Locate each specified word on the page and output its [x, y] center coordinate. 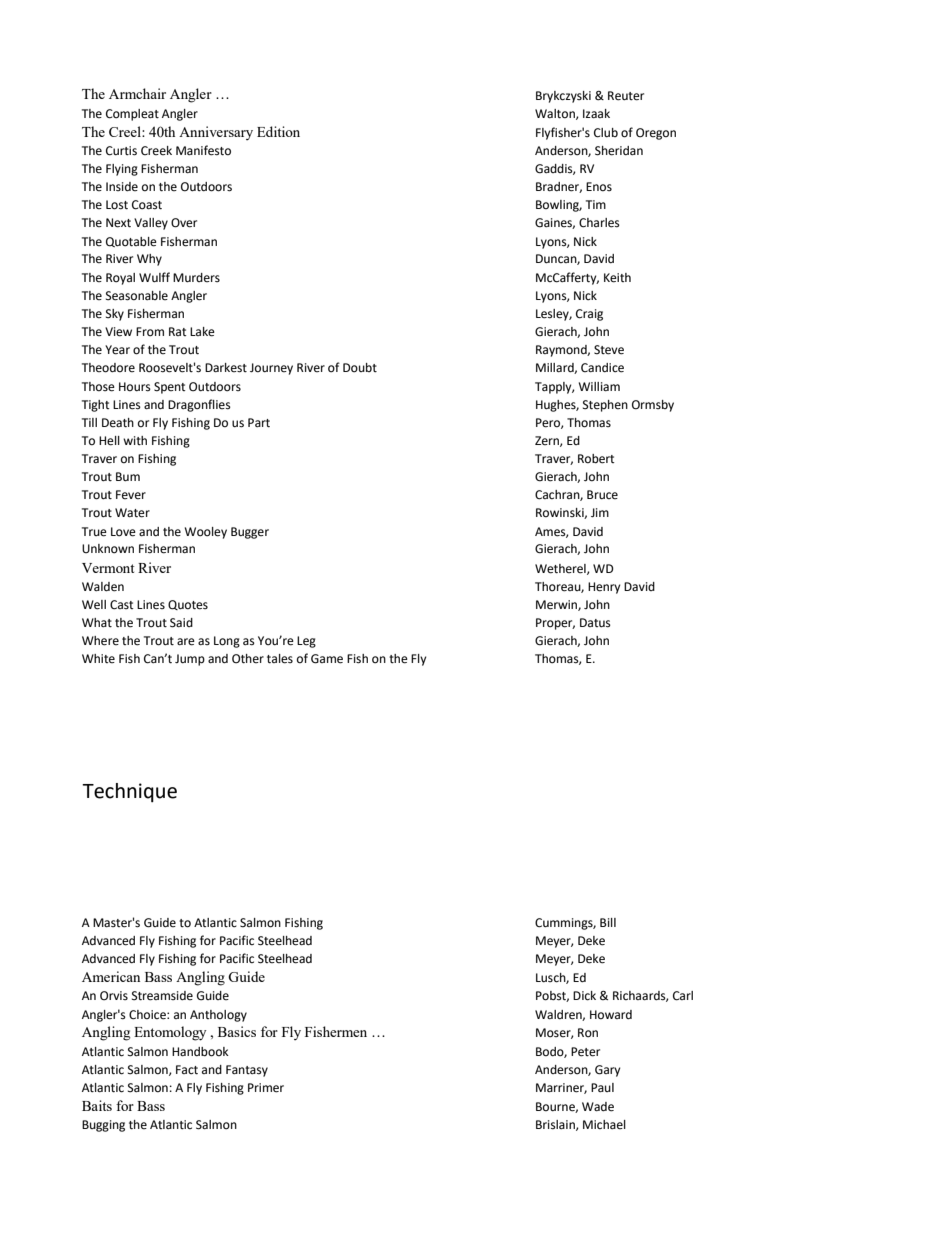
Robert [596, 459]
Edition [278, 131]
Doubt [360, 368]
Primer [266, 1088]
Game [327, 659]
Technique [129, 792]
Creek [156, 150]
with [135, 441]
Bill [608, 922]
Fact [187, 1070]
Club [606, 133]
